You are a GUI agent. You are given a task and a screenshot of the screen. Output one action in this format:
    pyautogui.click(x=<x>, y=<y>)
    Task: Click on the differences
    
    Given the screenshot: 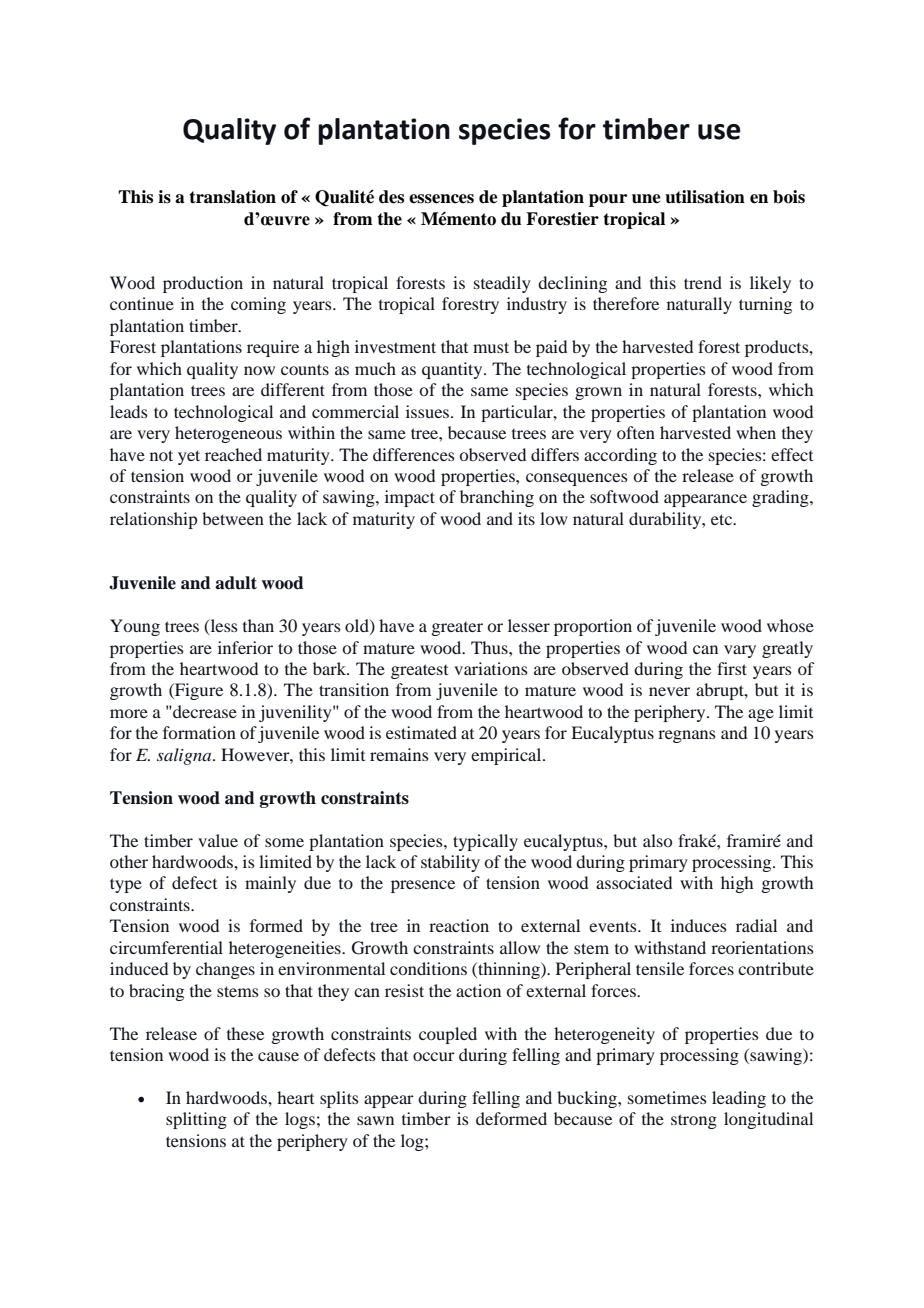 What is the action you would take?
    pyautogui.click(x=414, y=454)
